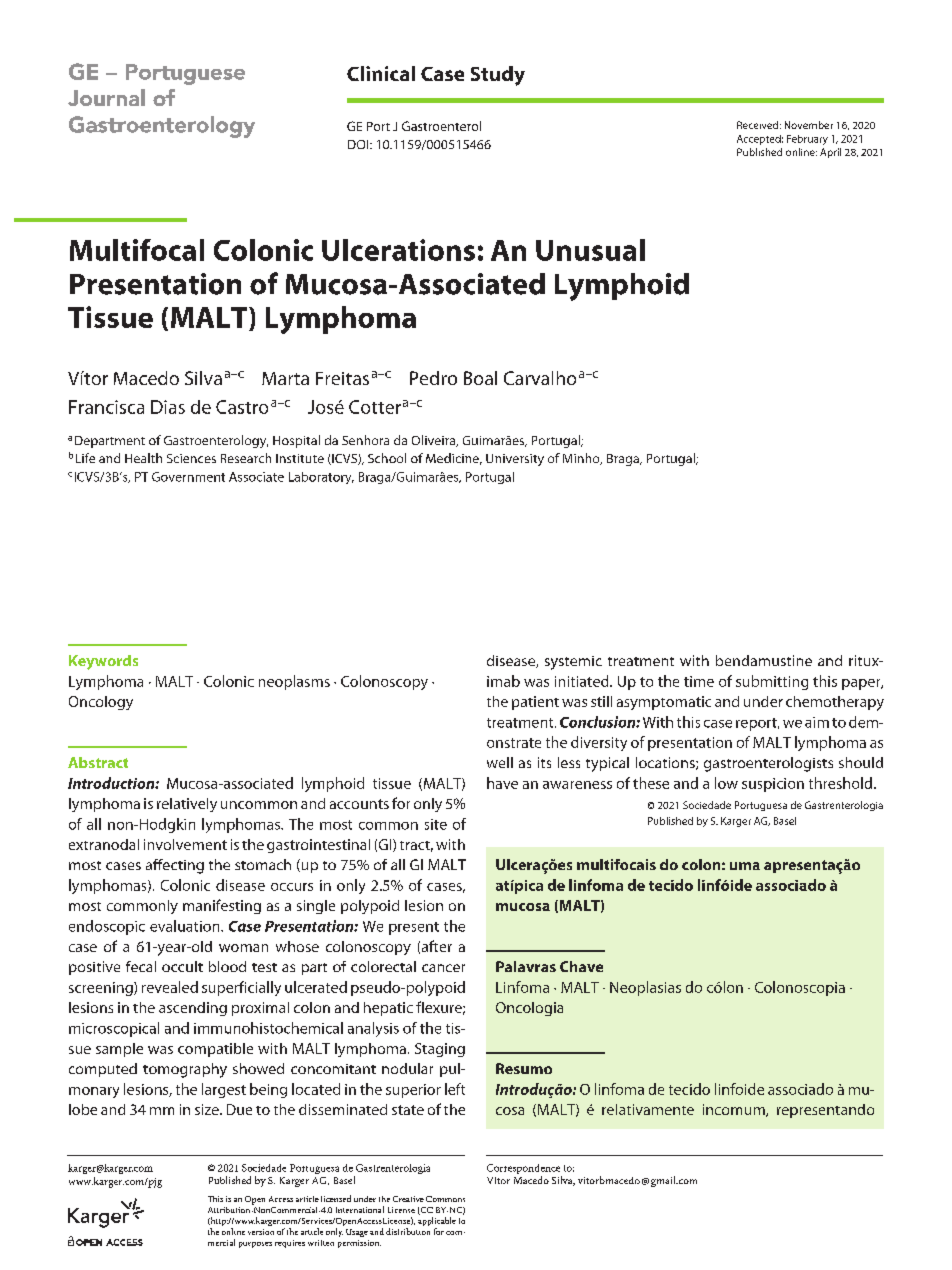  What do you see at coordinates (772, 682) in the screenshot?
I see `submitting` at bounding box center [772, 682].
